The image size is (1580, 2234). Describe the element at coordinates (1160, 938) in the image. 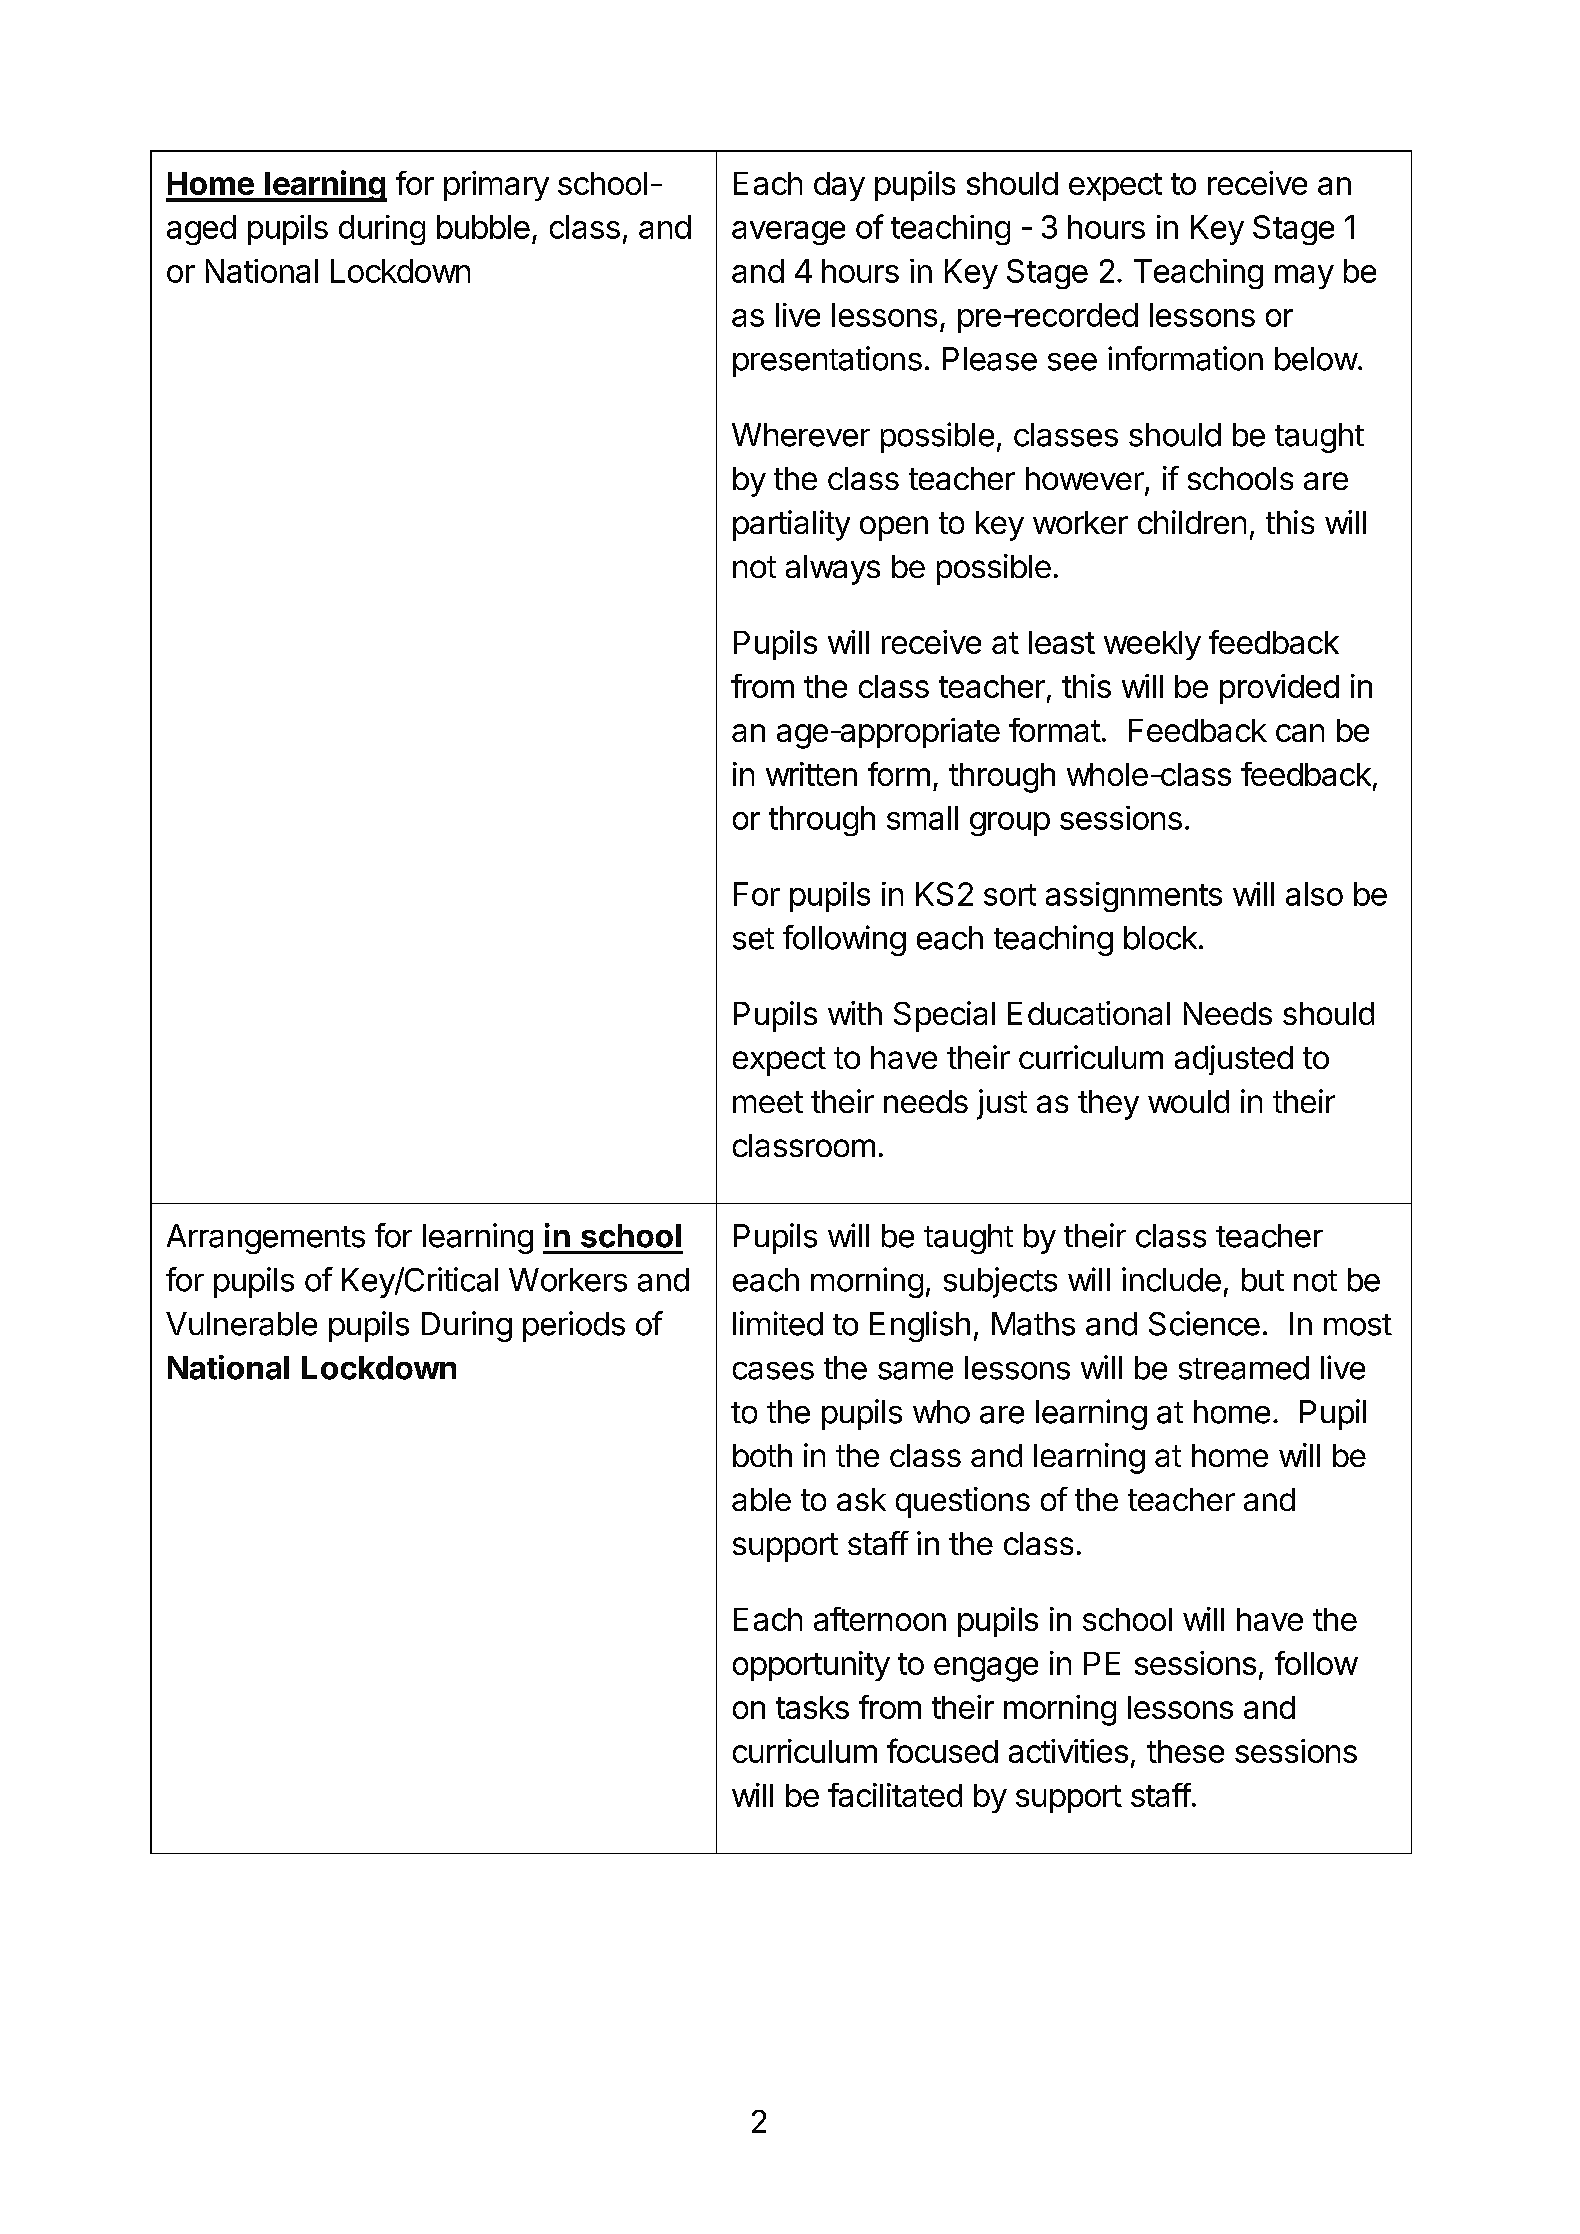

I see `block` at that location.
